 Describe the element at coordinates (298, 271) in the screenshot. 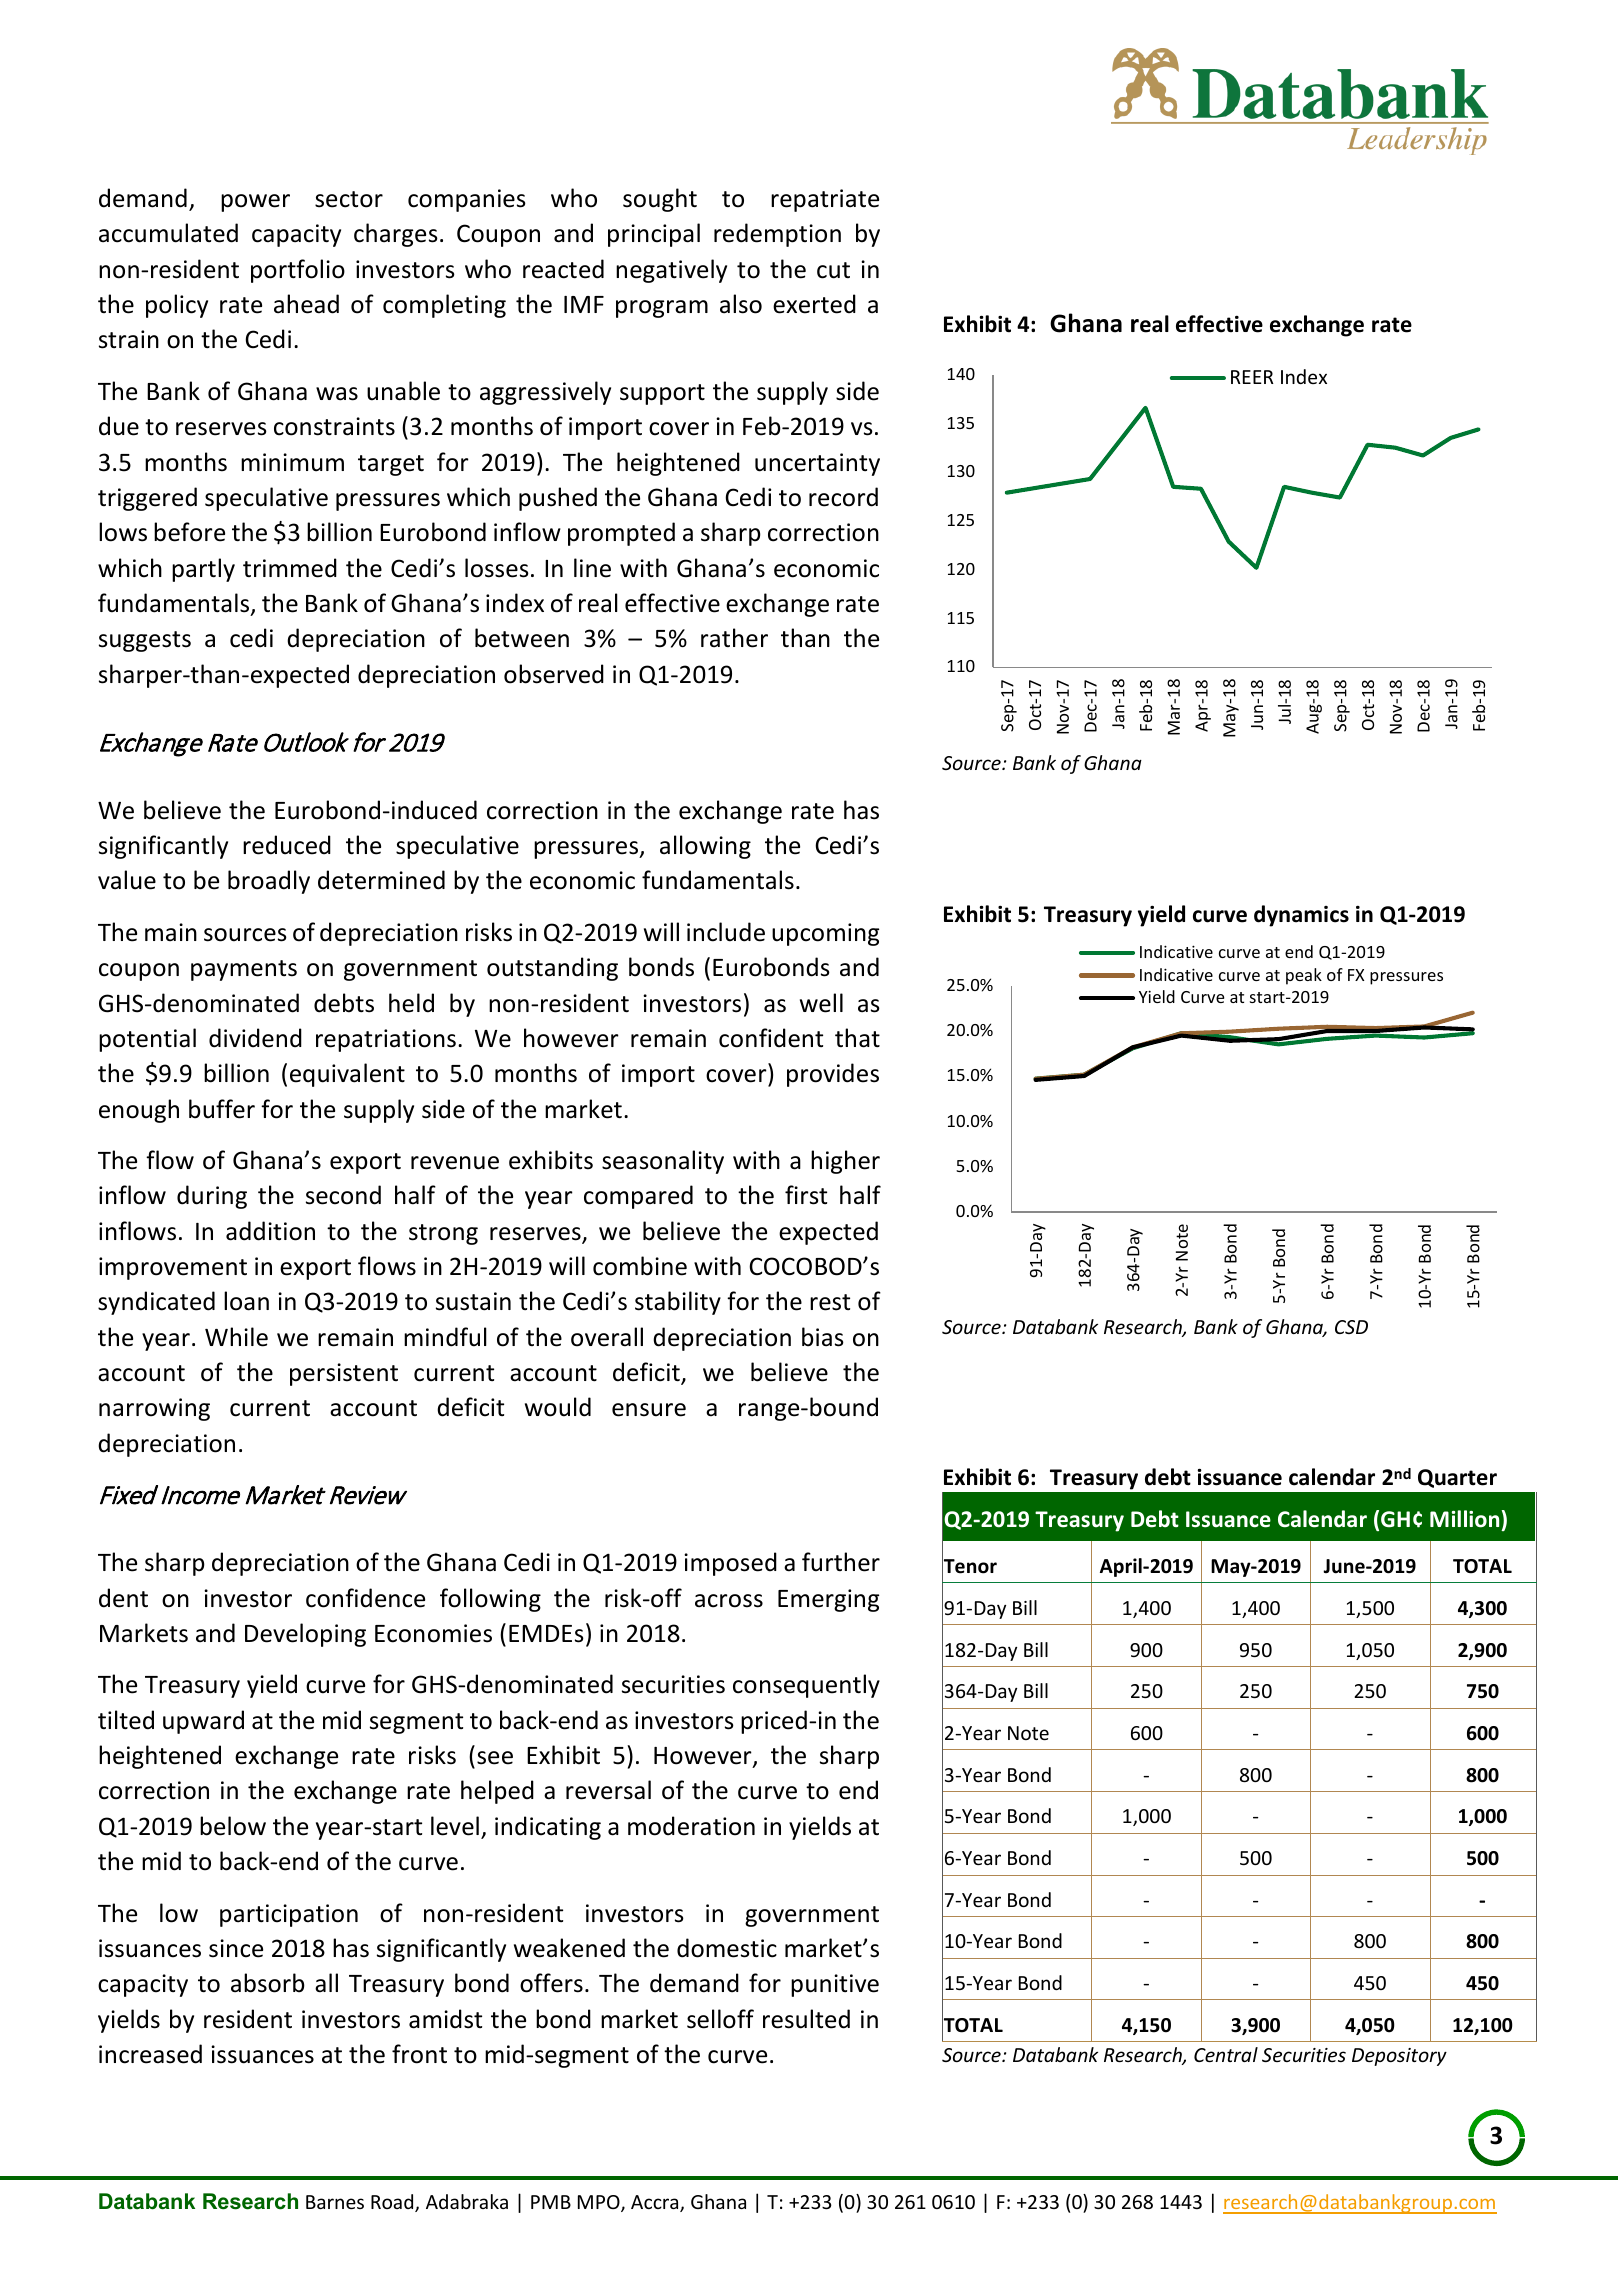

I see `portfolio` at that location.
